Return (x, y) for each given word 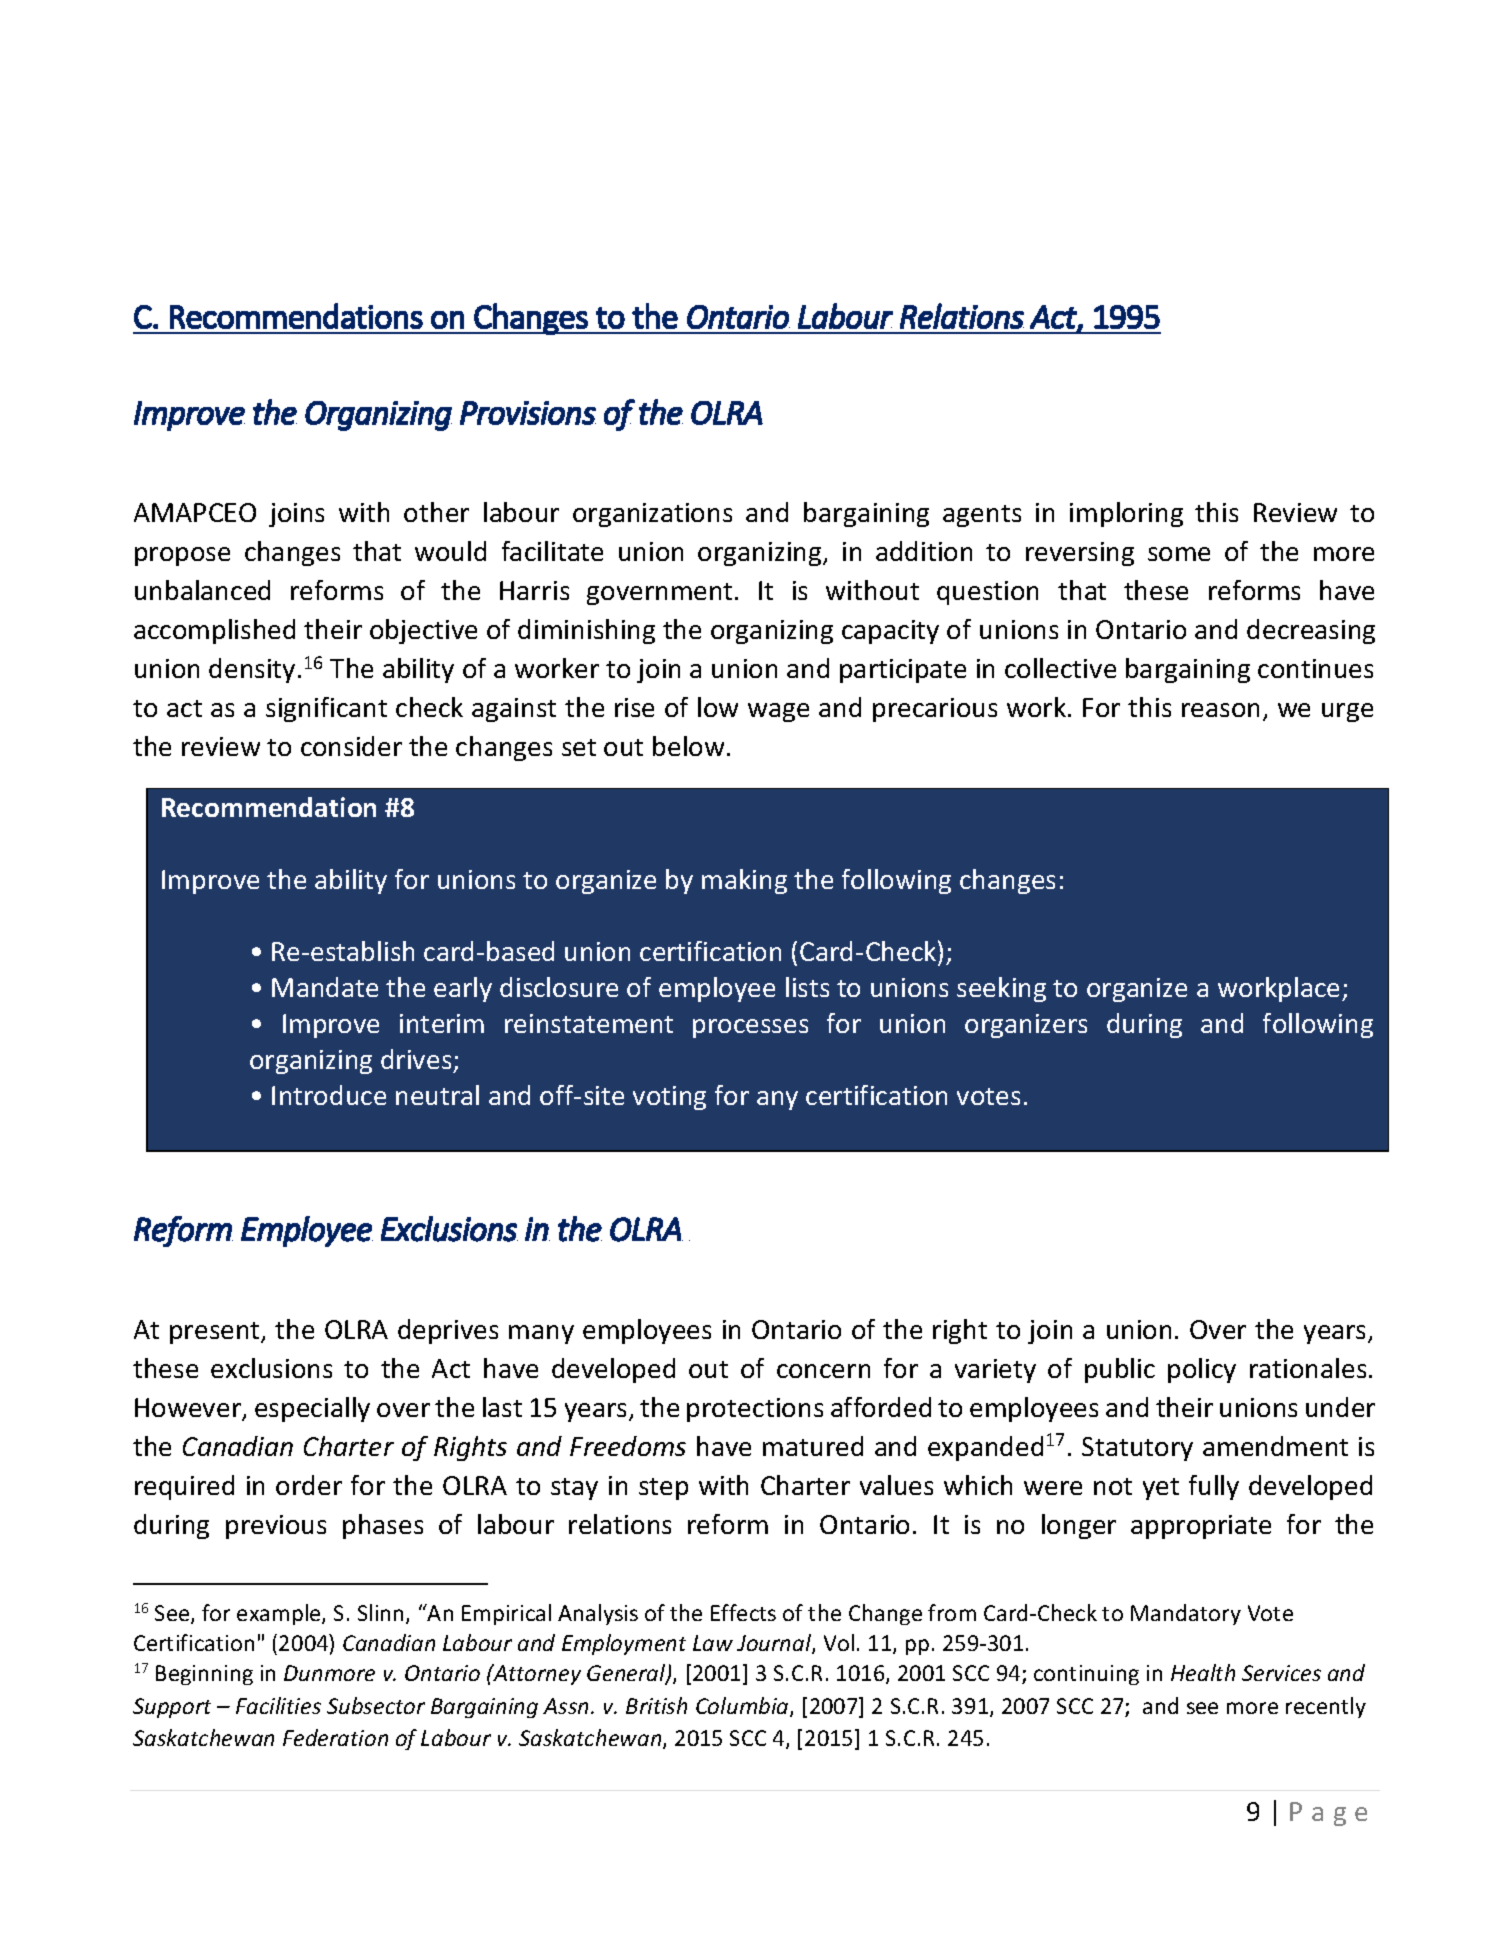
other (436, 512)
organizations (652, 515)
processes (750, 1028)
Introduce (329, 1095)
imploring (1126, 514)
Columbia (743, 1707)
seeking (1001, 989)
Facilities (278, 1705)
